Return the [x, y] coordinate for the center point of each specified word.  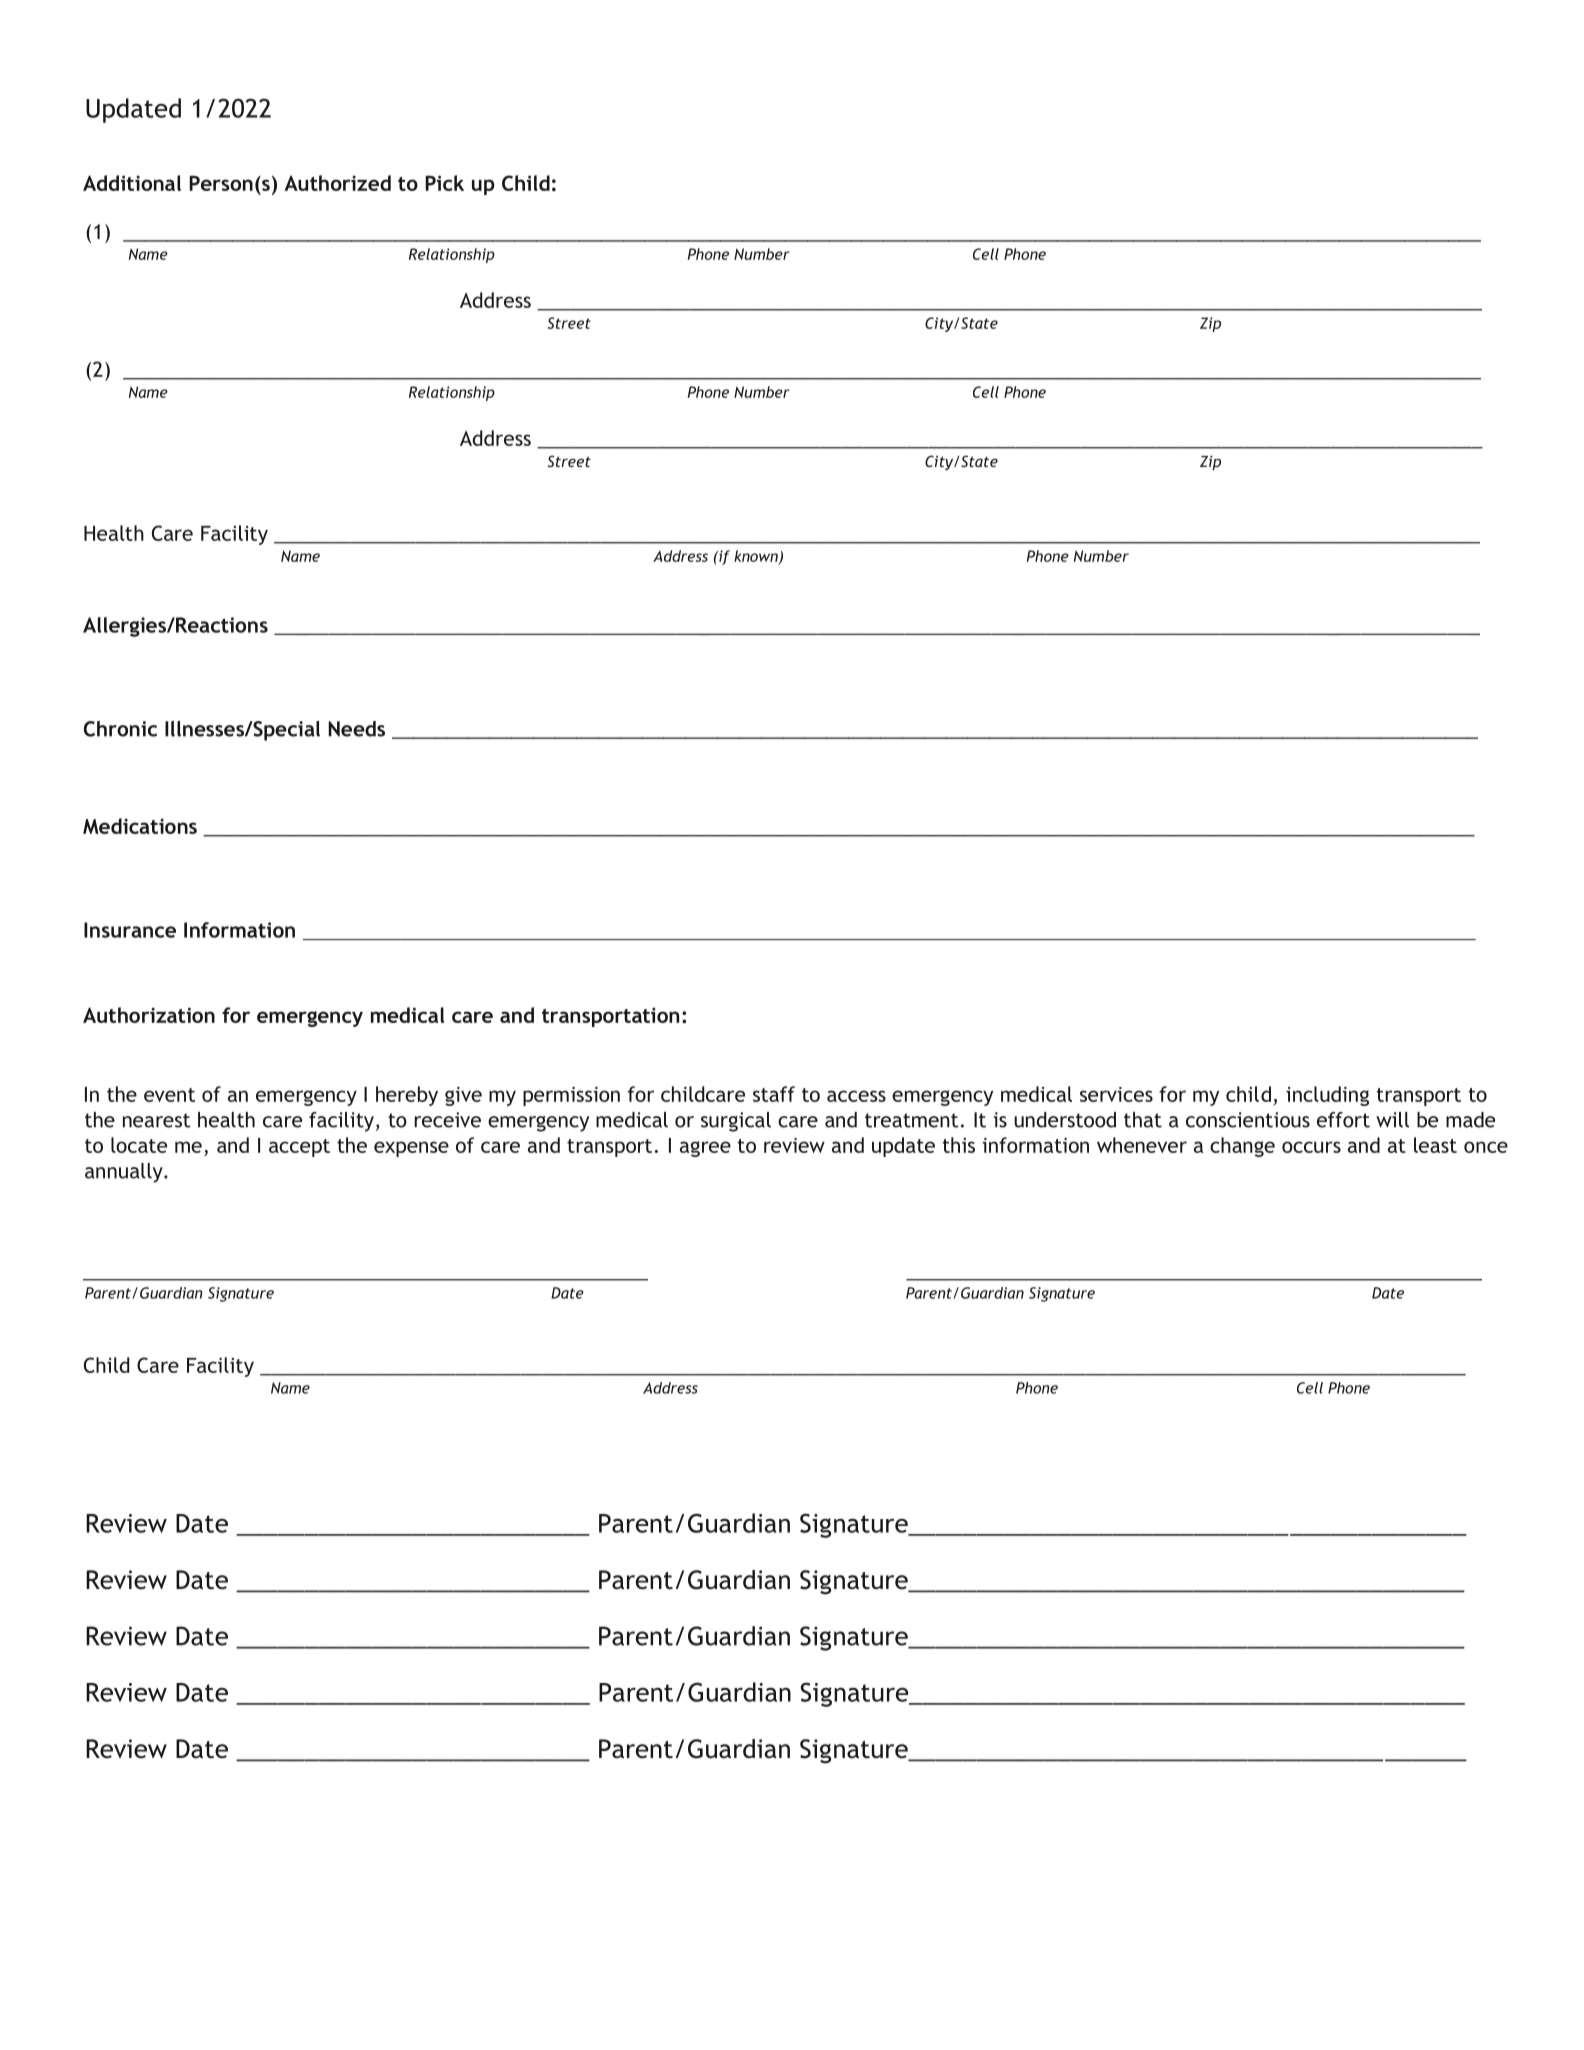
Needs [356, 729]
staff [774, 1094]
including [1327, 1096]
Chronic [120, 729]
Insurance [130, 930]
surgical [736, 1122]
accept [299, 1148]
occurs [1311, 1147]
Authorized [337, 183]
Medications [140, 826]
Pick [444, 183]
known [757, 557]
